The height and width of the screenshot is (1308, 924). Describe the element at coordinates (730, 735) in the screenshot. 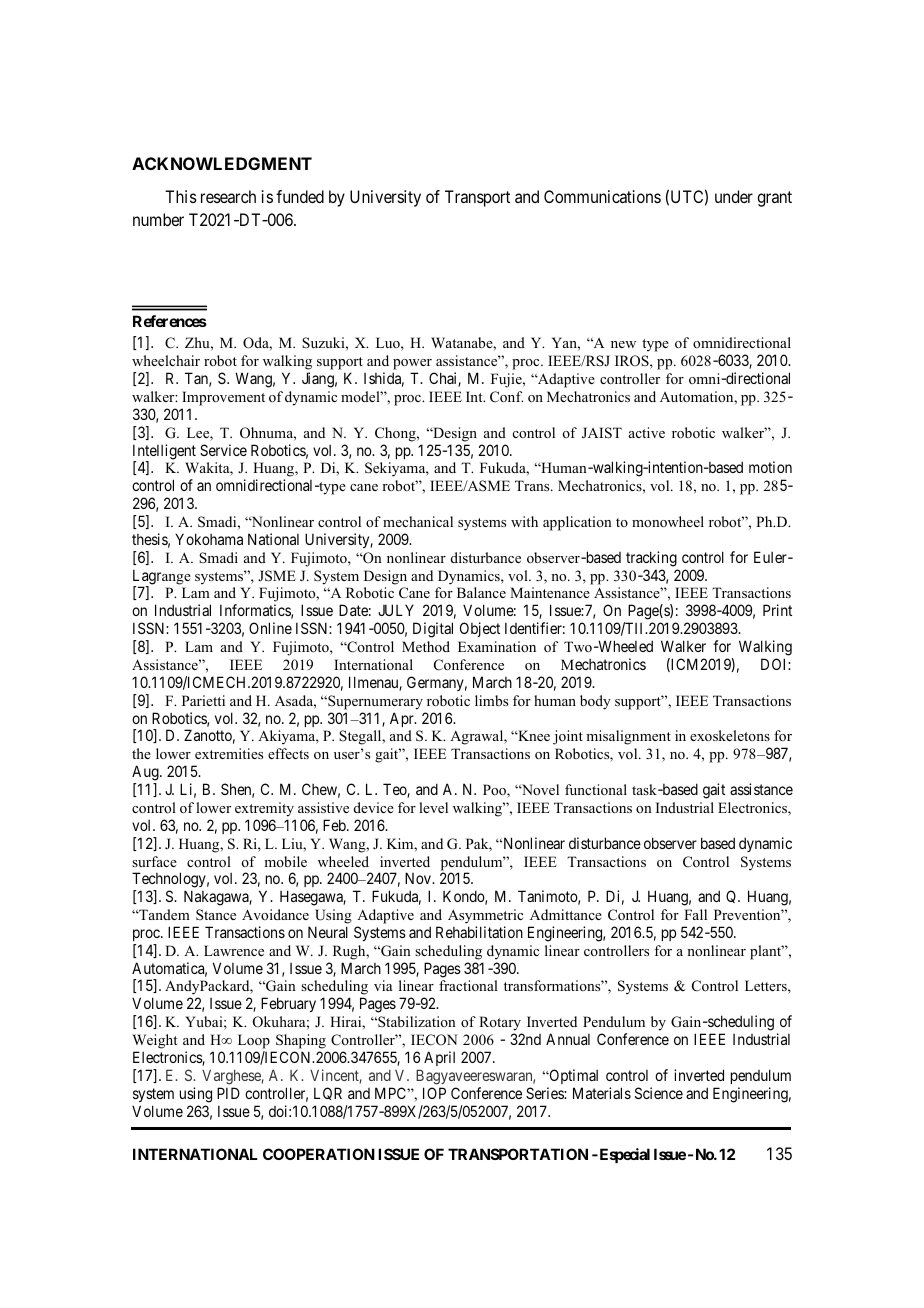

I see `exoskeletons` at that location.
